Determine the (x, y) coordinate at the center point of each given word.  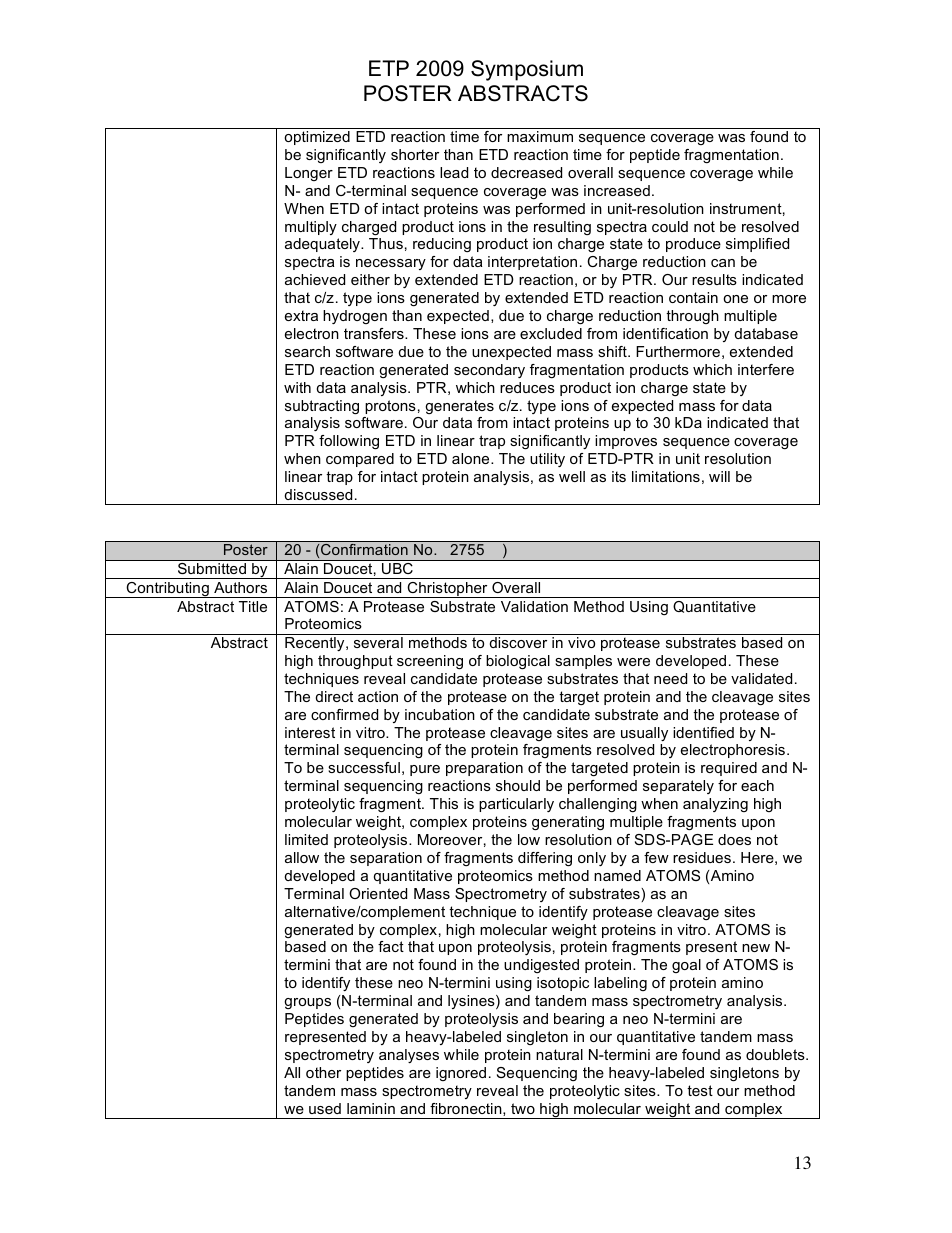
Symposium (527, 70)
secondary (489, 371)
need (670, 678)
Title (253, 606)
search (307, 351)
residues (702, 857)
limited (306, 839)
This (444, 803)
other (323, 1072)
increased (617, 190)
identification (665, 333)
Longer (309, 174)
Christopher (447, 590)
